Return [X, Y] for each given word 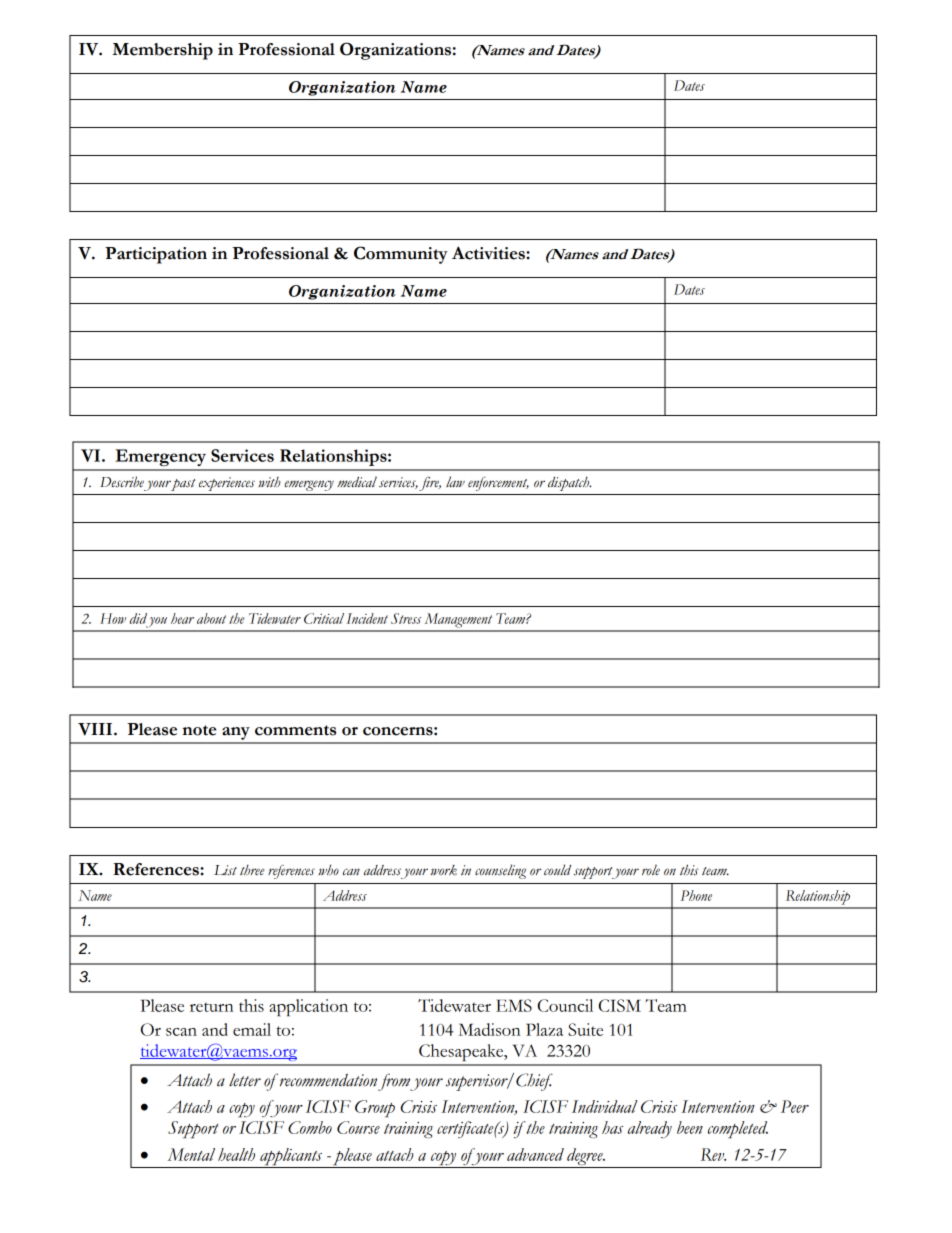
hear [182, 618]
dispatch [569, 484]
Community [401, 255]
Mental [191, 1154]
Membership [163, 51]
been [690, 1127]
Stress [406, 618]
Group [375, 1109]
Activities [489, 253]
